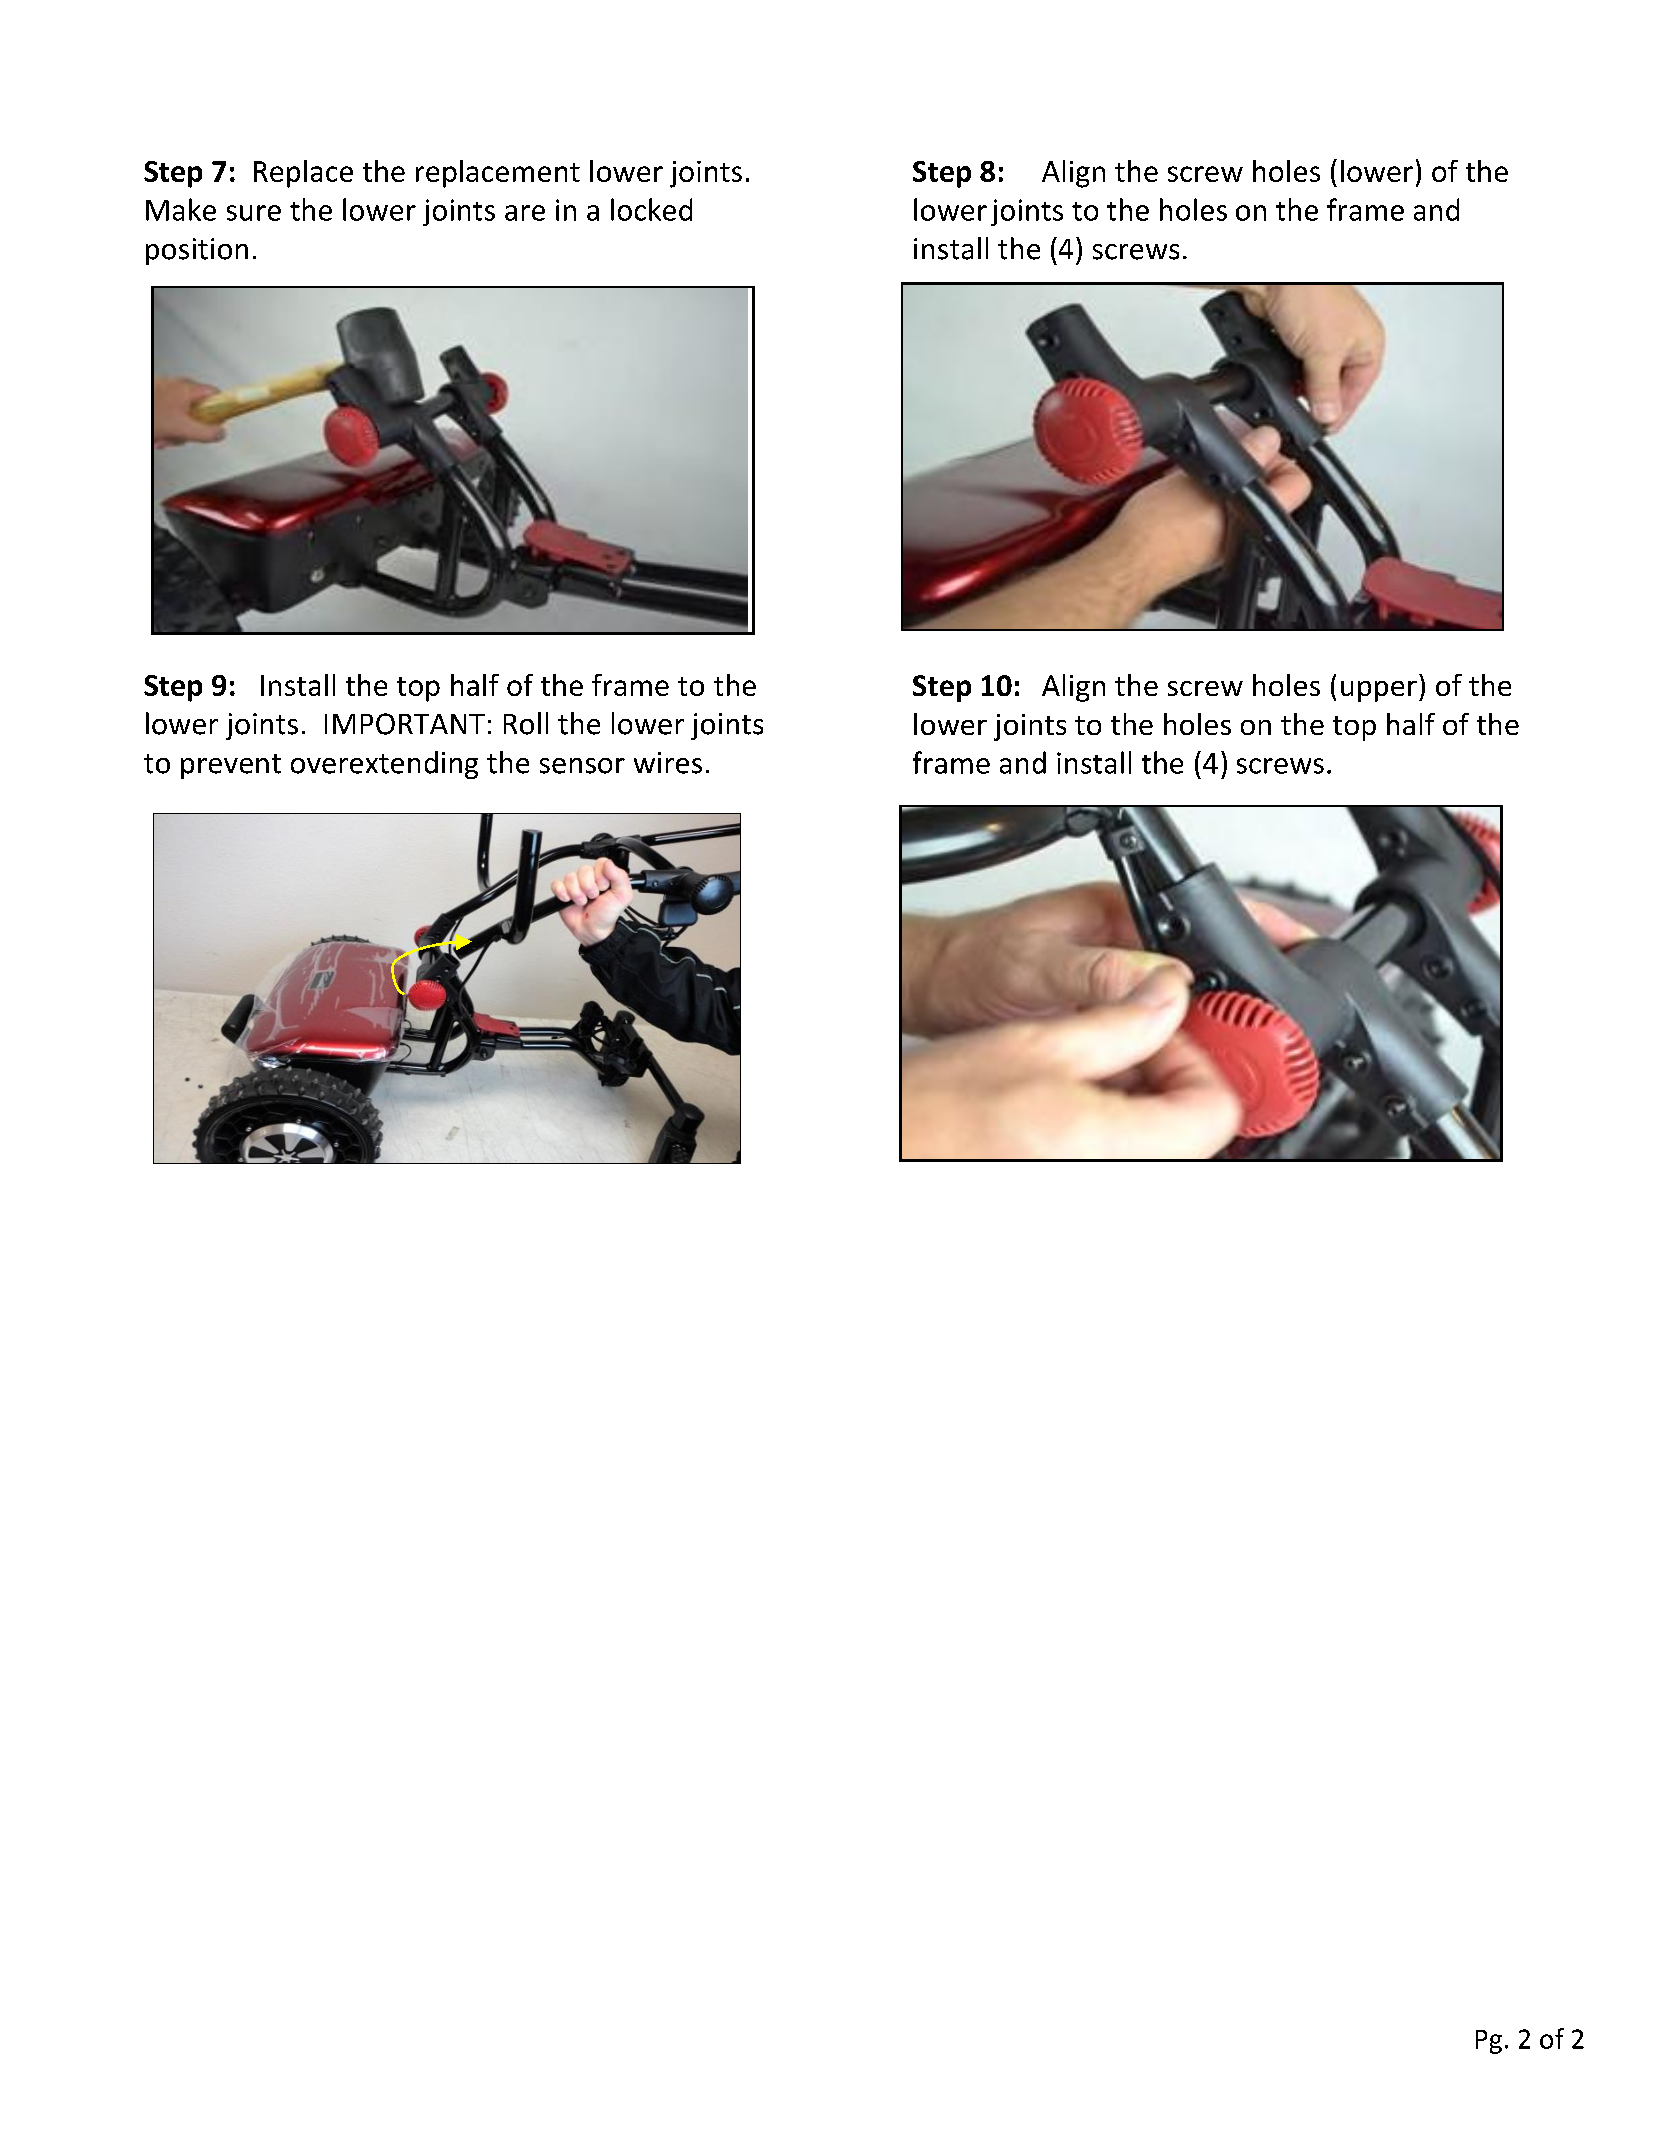 The height and width of the image is (2142, 1655). What do you see at coordinates (668, 763) in the image?
I see `wires` at bounding box center [668, 763].
